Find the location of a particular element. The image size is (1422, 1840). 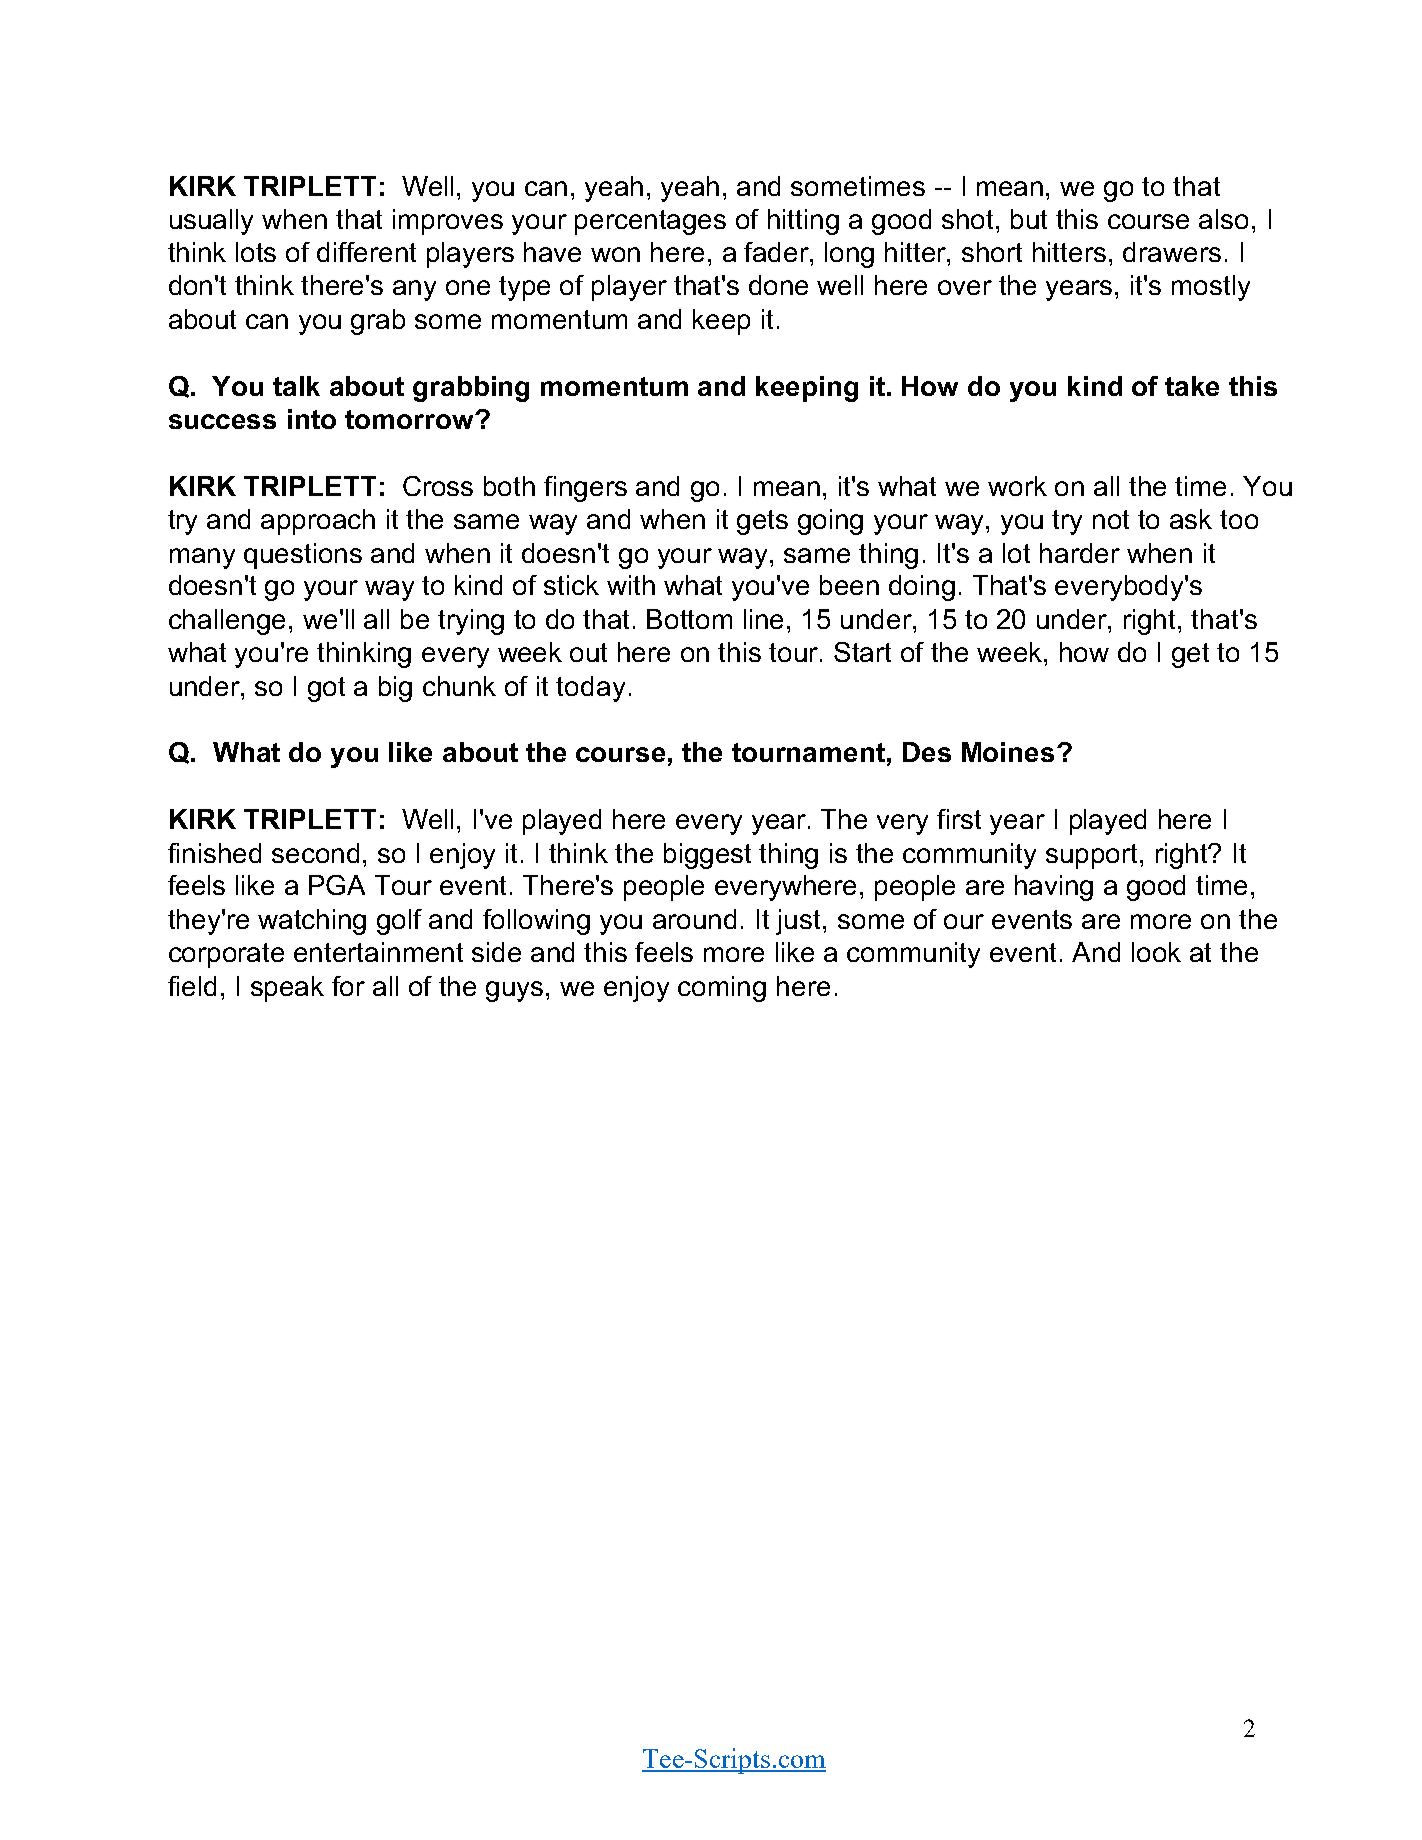

got is located at coordinates (326, 689).
